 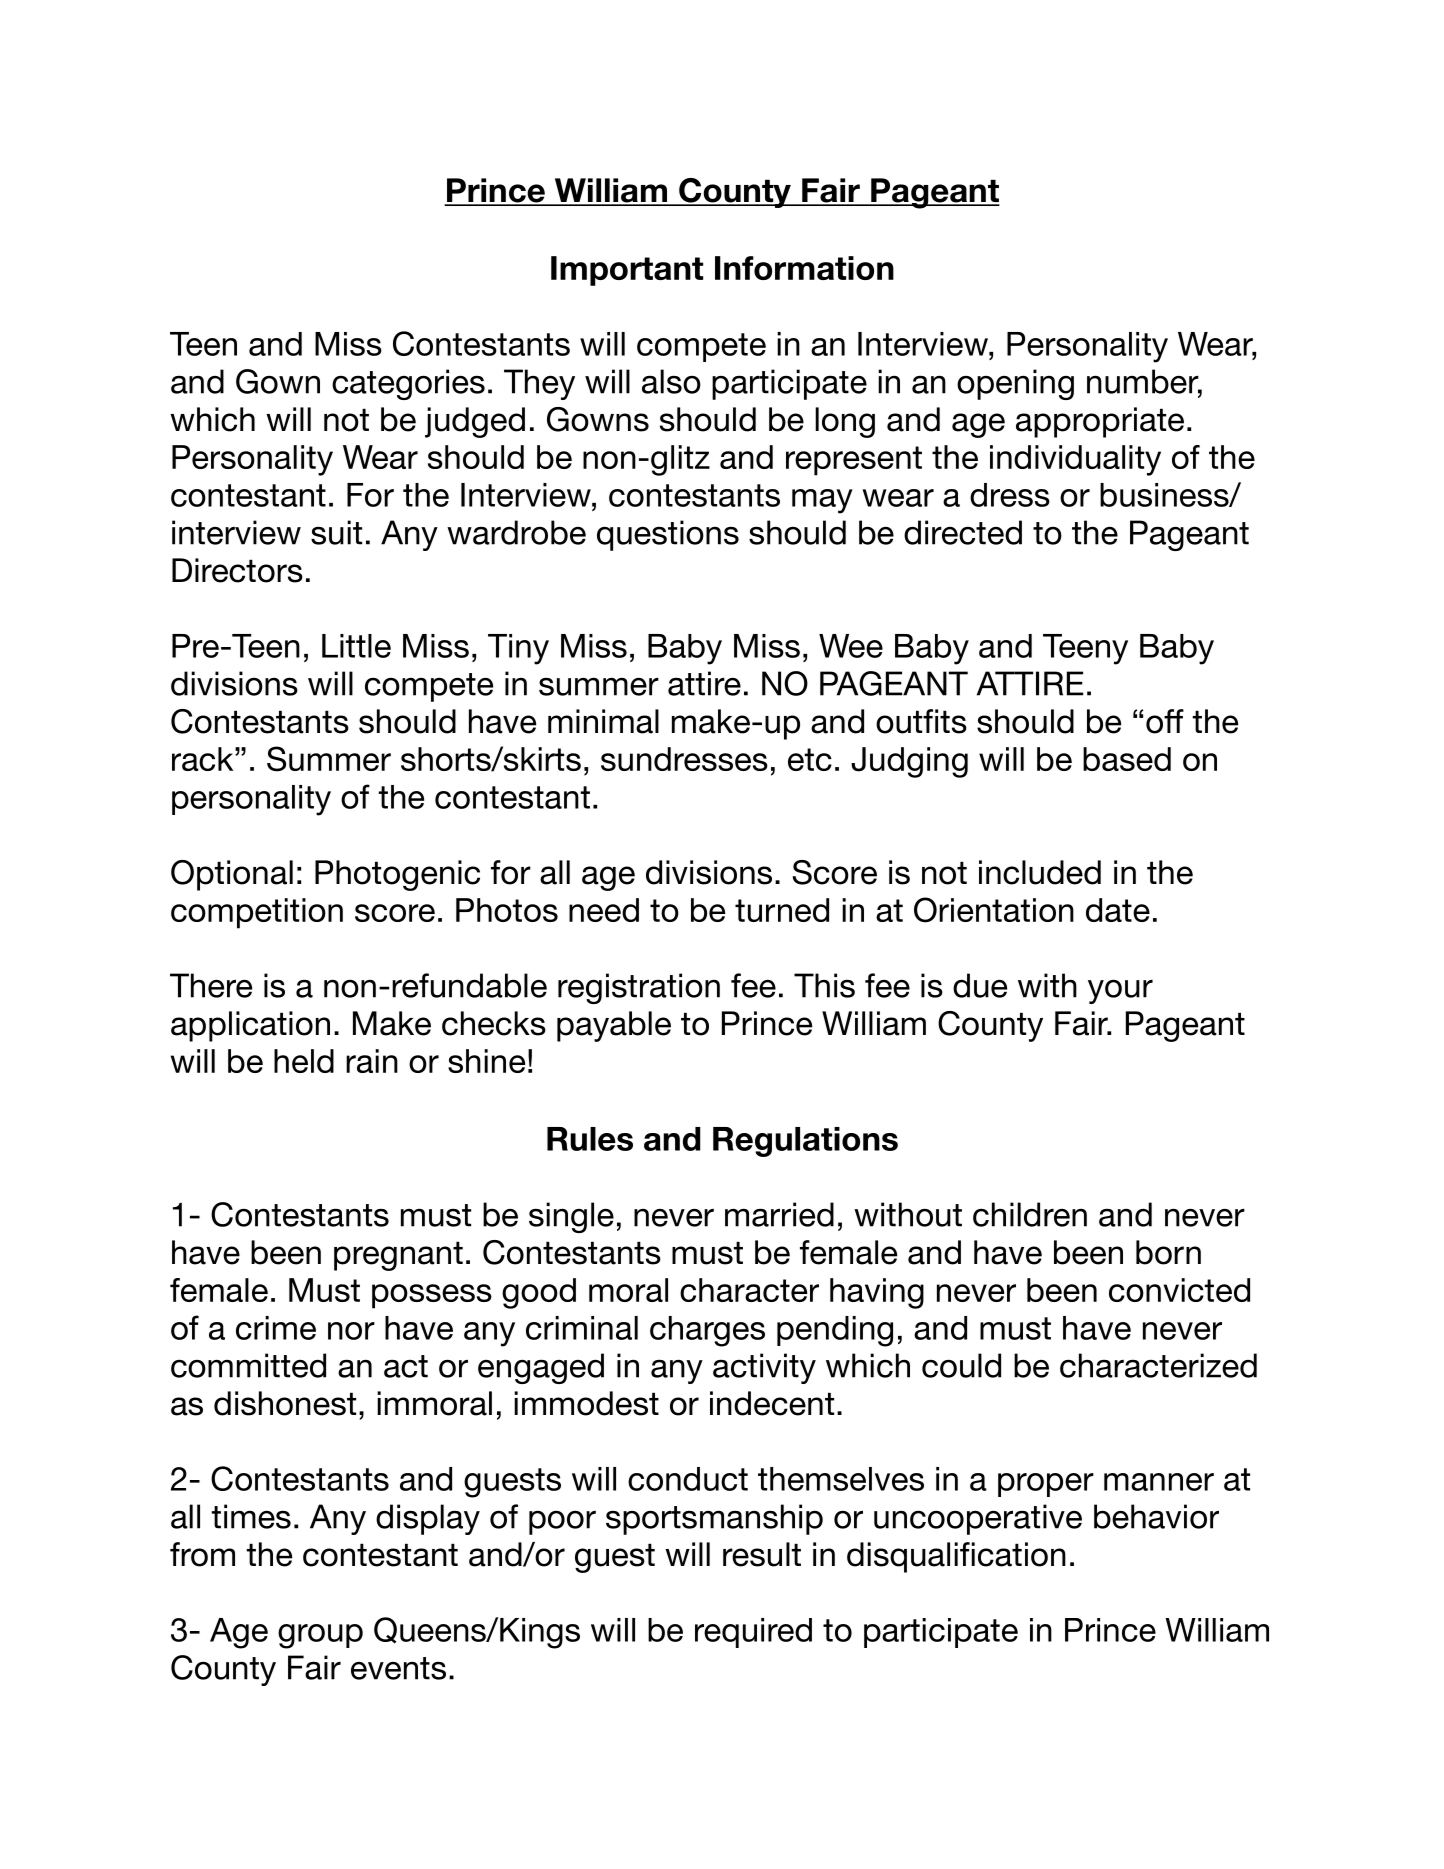 What do you see at coordinates (963, 532) in the page?
I see `directed` at bounding box center [963, 532].
